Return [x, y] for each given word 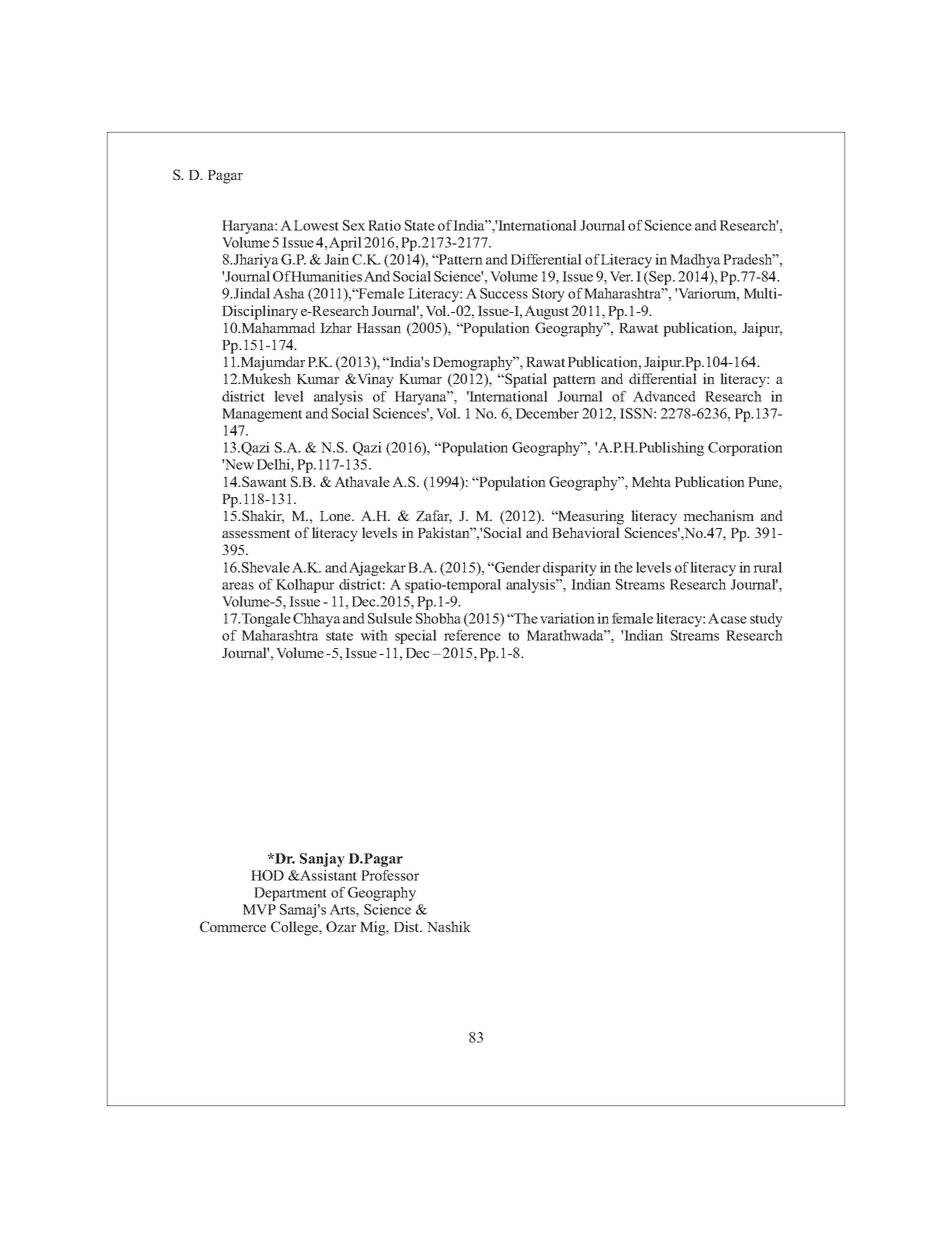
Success [504, 293]
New [238, 464]
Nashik [449, 926]
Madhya [695, 261]
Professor [390, 875]
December [547, 413]
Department [290, 894]
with [374, 635]
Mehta [651, 481]
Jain [337, 259]
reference [472, 635]
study [766, 620]
